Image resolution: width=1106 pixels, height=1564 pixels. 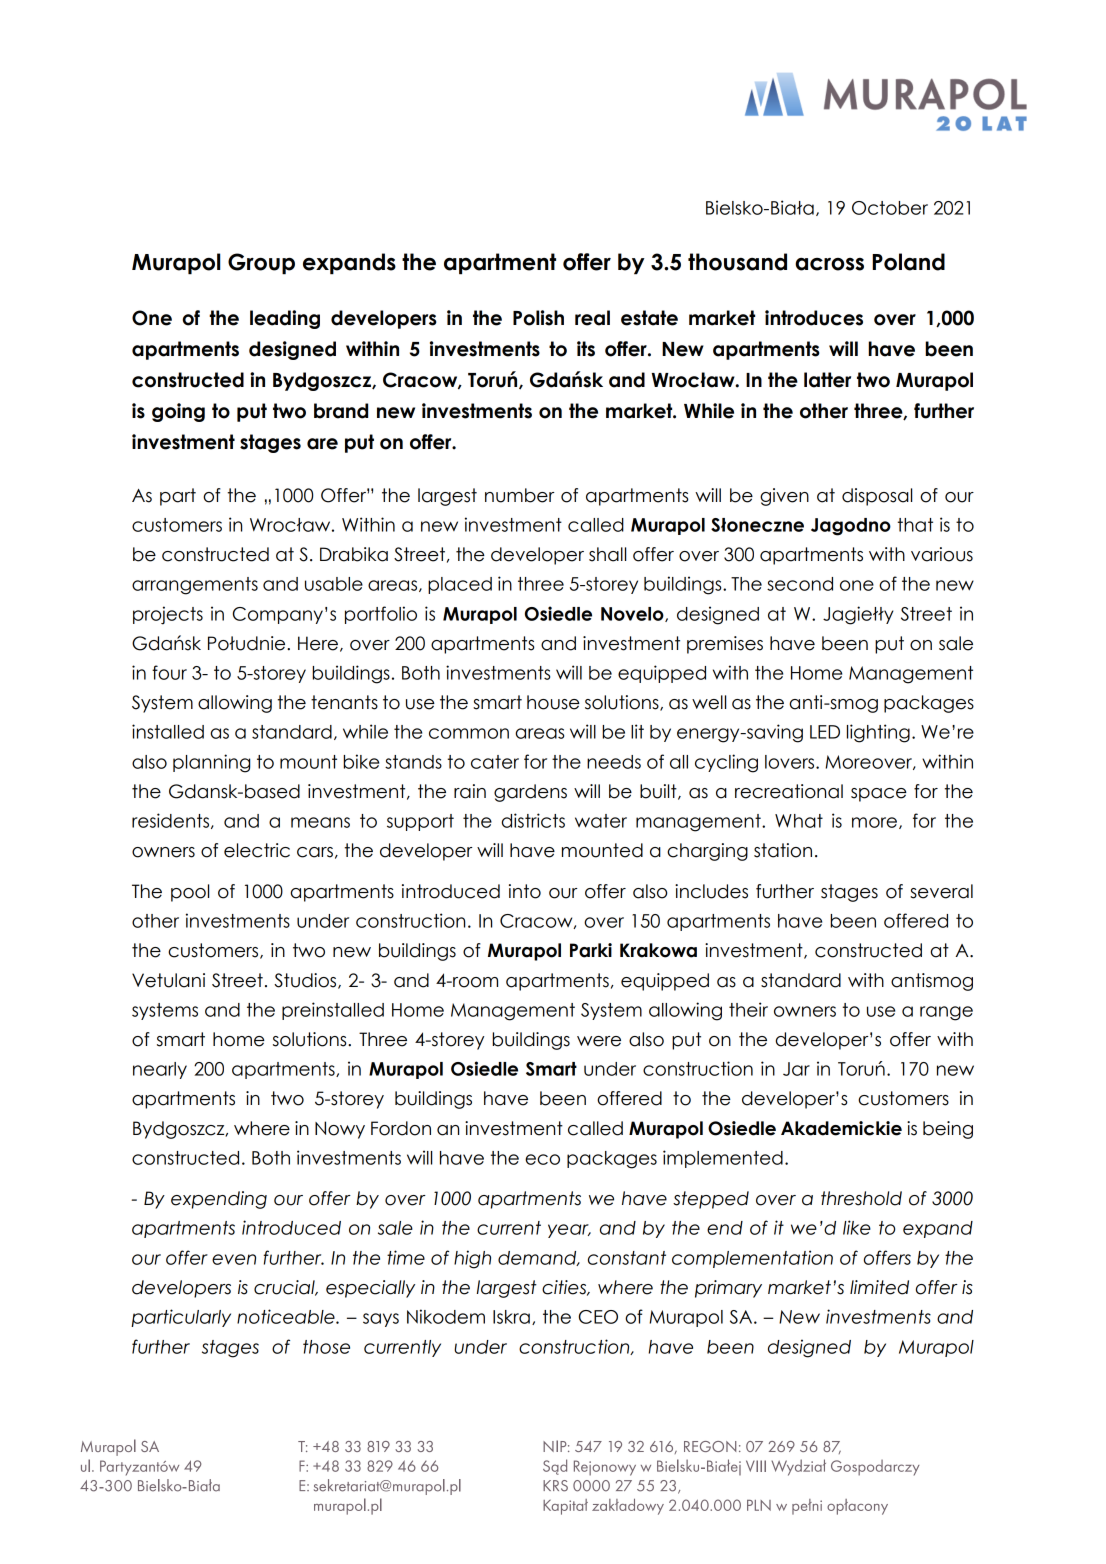 I want to click on space, so click(x=879, y=795).
